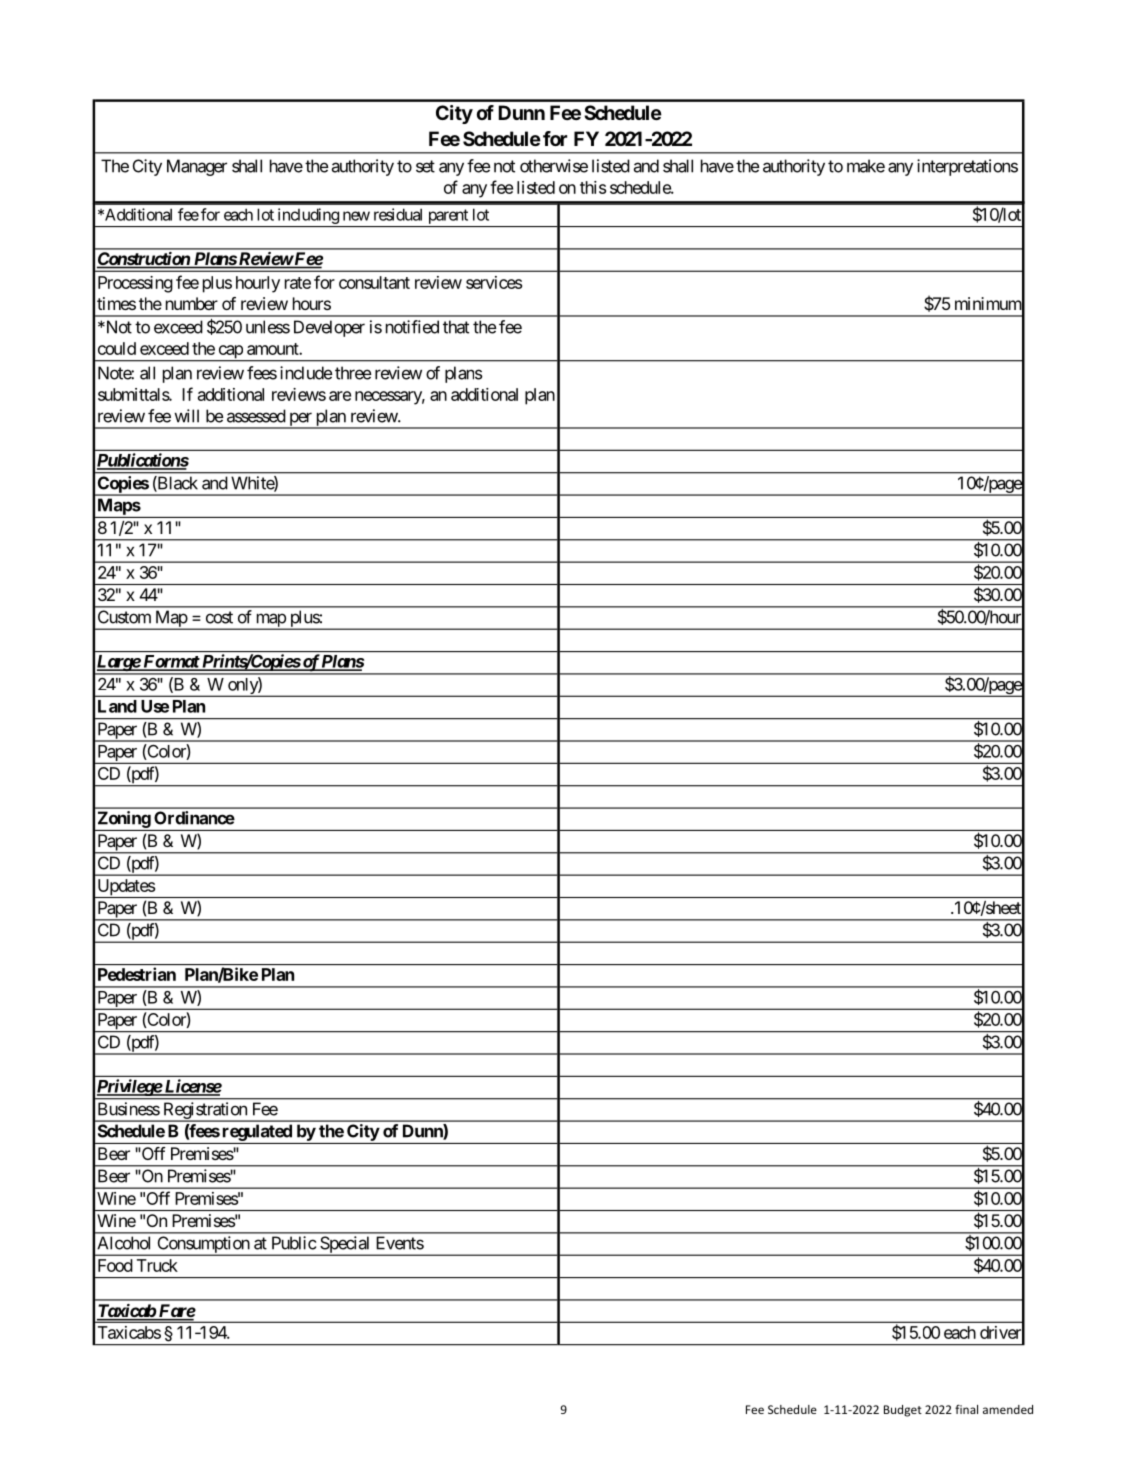 The image size is (1129, 1461). What do you see at coordinates (219, 617) in the image?
I see `cost` at bounding box center [219, 617].
